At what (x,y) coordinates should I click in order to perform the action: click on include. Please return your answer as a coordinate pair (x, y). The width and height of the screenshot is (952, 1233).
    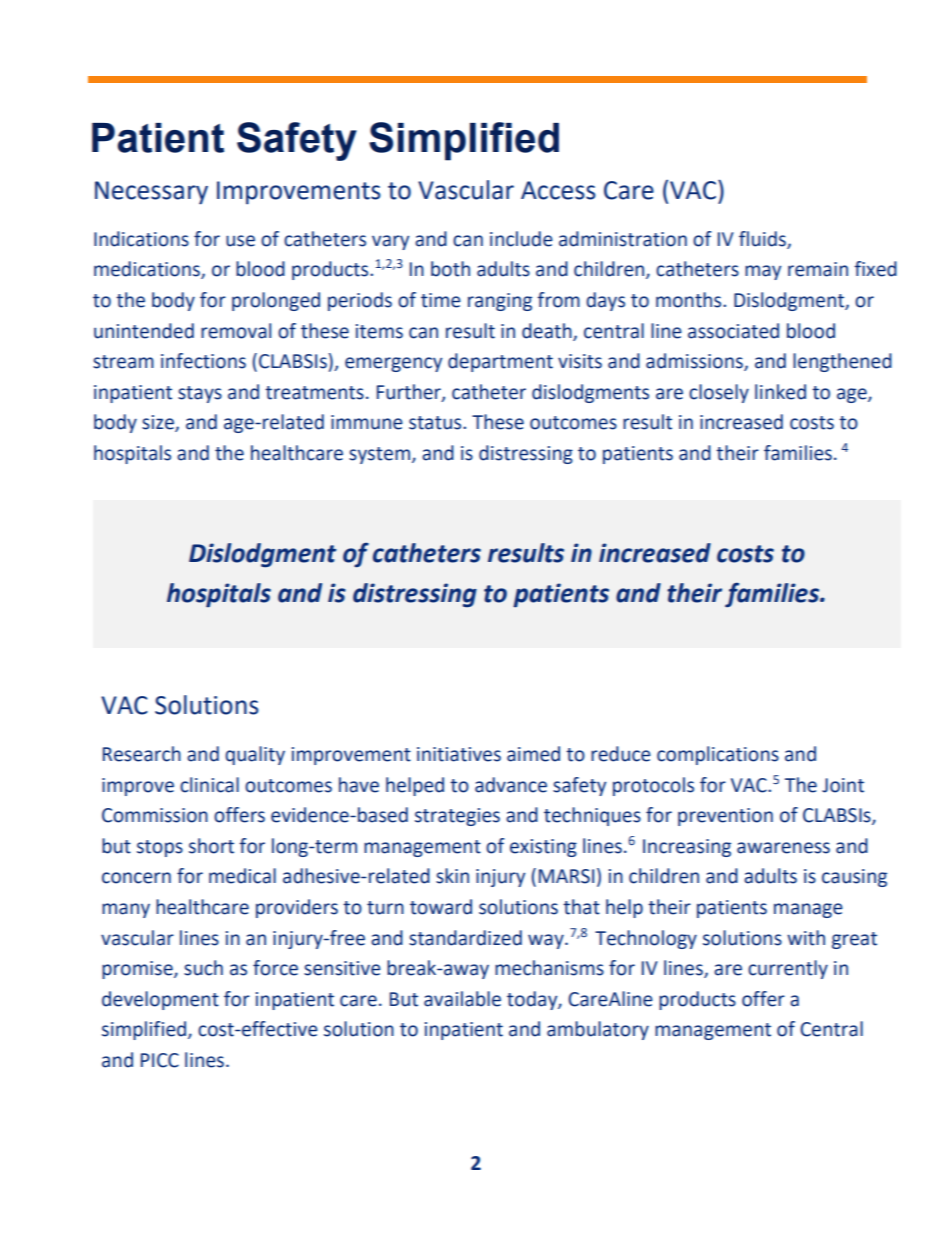
    Looking at the image, I should click on (521, 239).
